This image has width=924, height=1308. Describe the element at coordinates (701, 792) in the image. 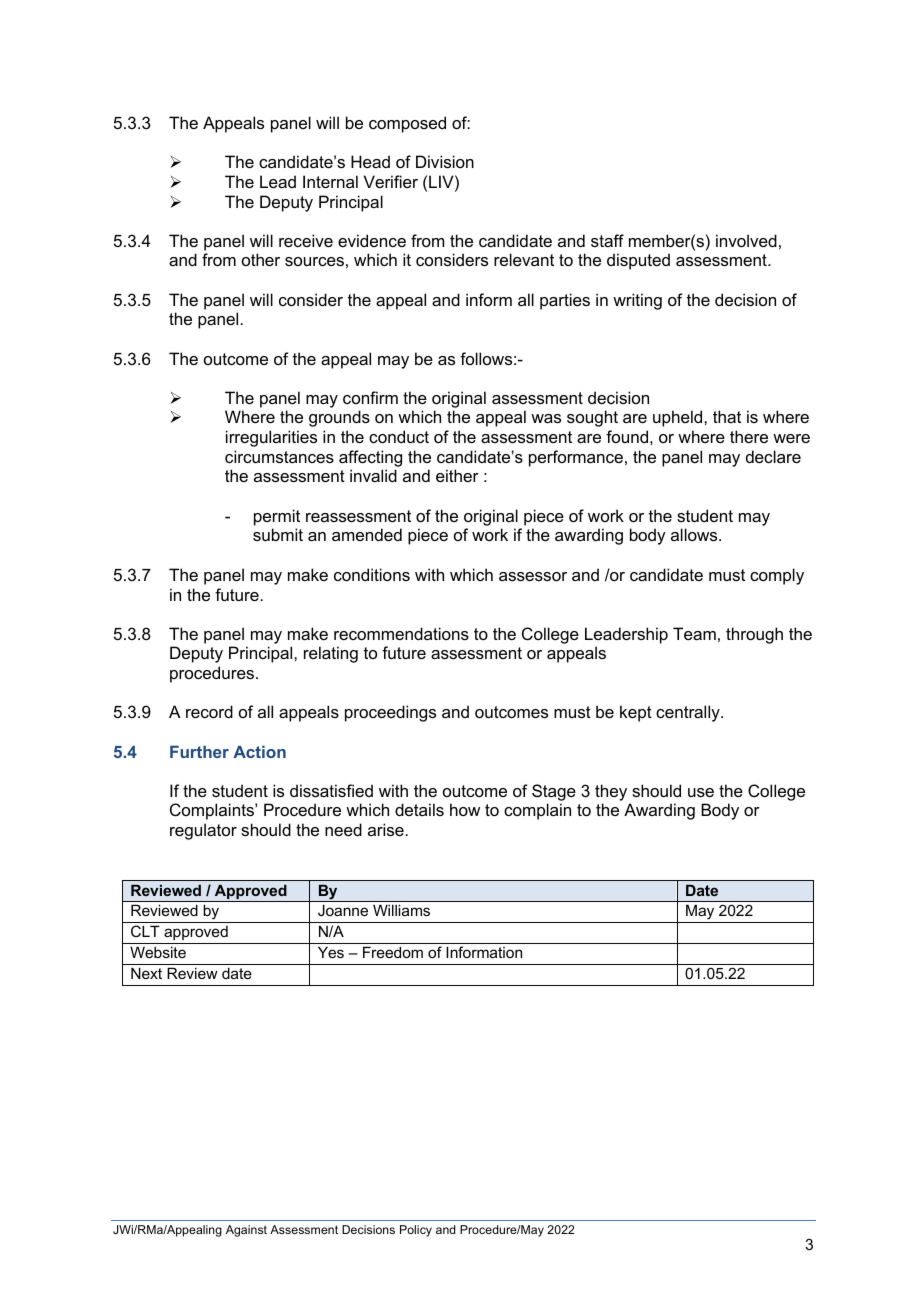

I see `use` at that location.
